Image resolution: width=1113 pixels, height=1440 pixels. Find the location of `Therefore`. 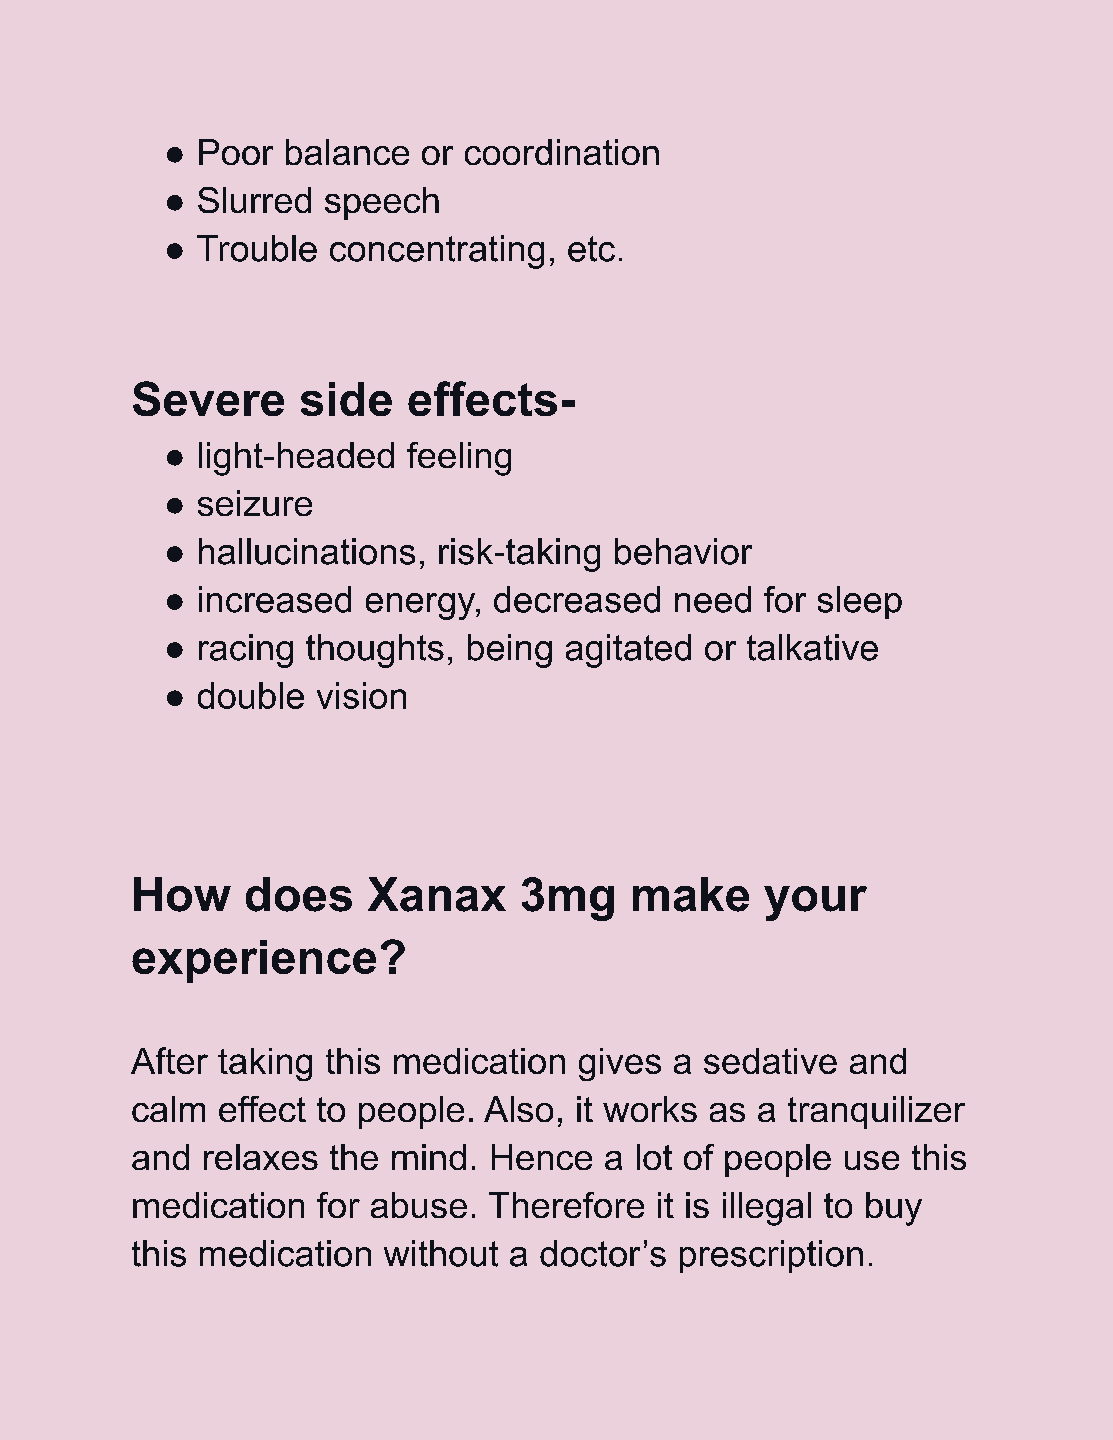

Therefore is located at coordinates (566, 1205).
